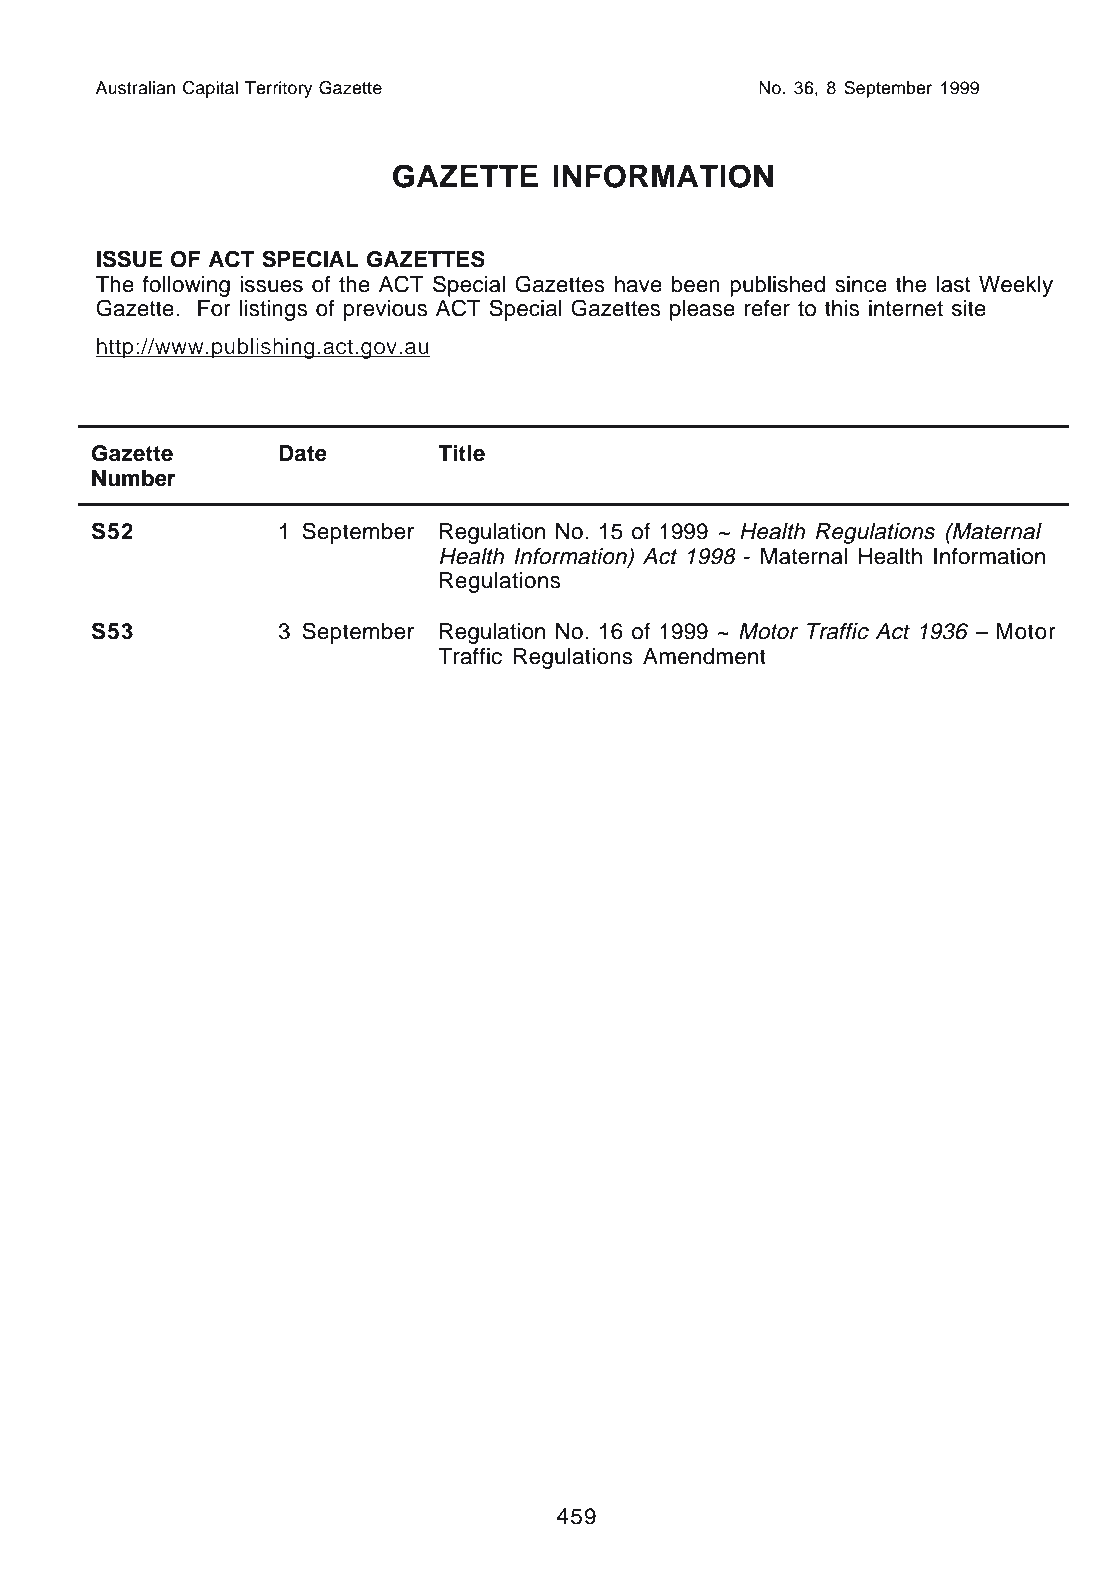  Describe the element at coordinates (953, 284) in the screenshot. I see `last` at that location.
